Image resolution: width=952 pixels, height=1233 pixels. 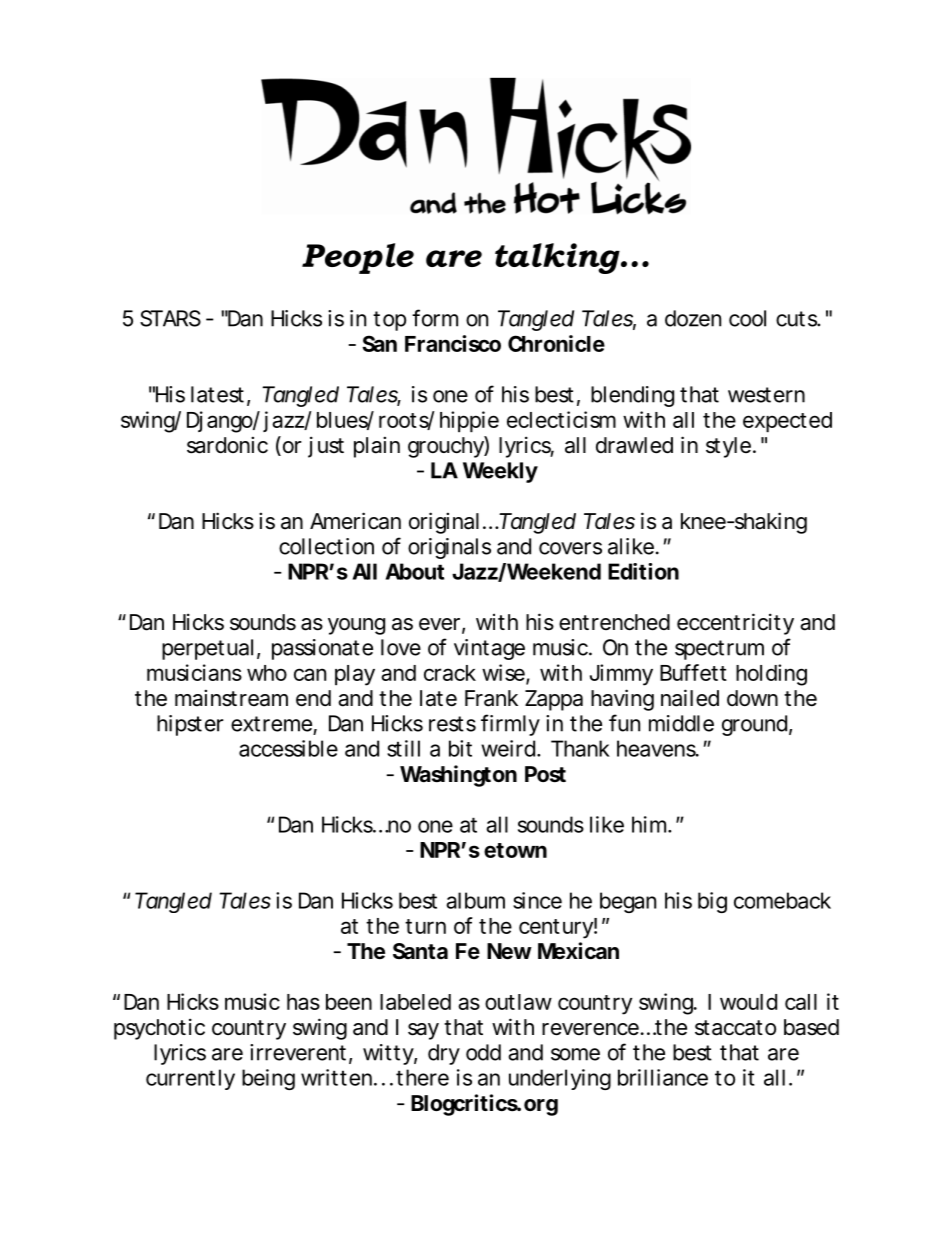 What do you see at coordinates (747, 318) in the screenshot?
I see `cool` at bounding box center [747, 318].
